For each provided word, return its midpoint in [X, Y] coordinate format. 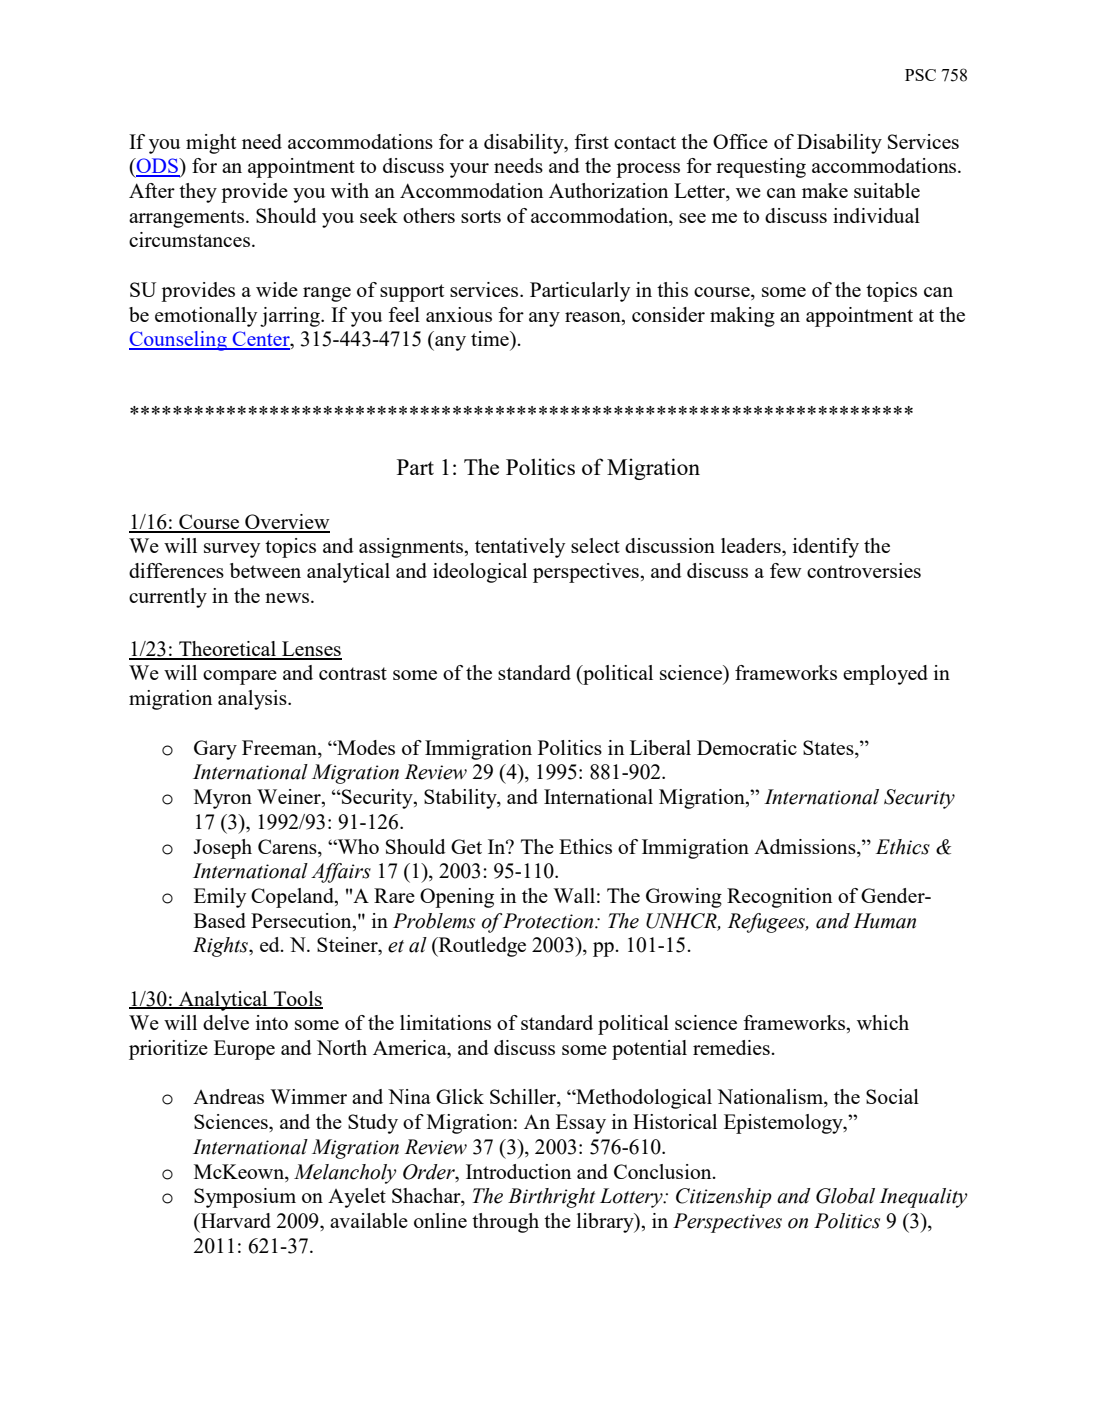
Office [740, 141]
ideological [480, 573]
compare [240, 677]
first [591, 141]
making [742, 317]
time [491, 338]
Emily [220, 898]
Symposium [245, 1198]
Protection [549, 921]
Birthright [551, 1198]
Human [884, 921]
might [211, 144]
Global [845, 1196]
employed [885, 675]
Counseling [179, 341]
